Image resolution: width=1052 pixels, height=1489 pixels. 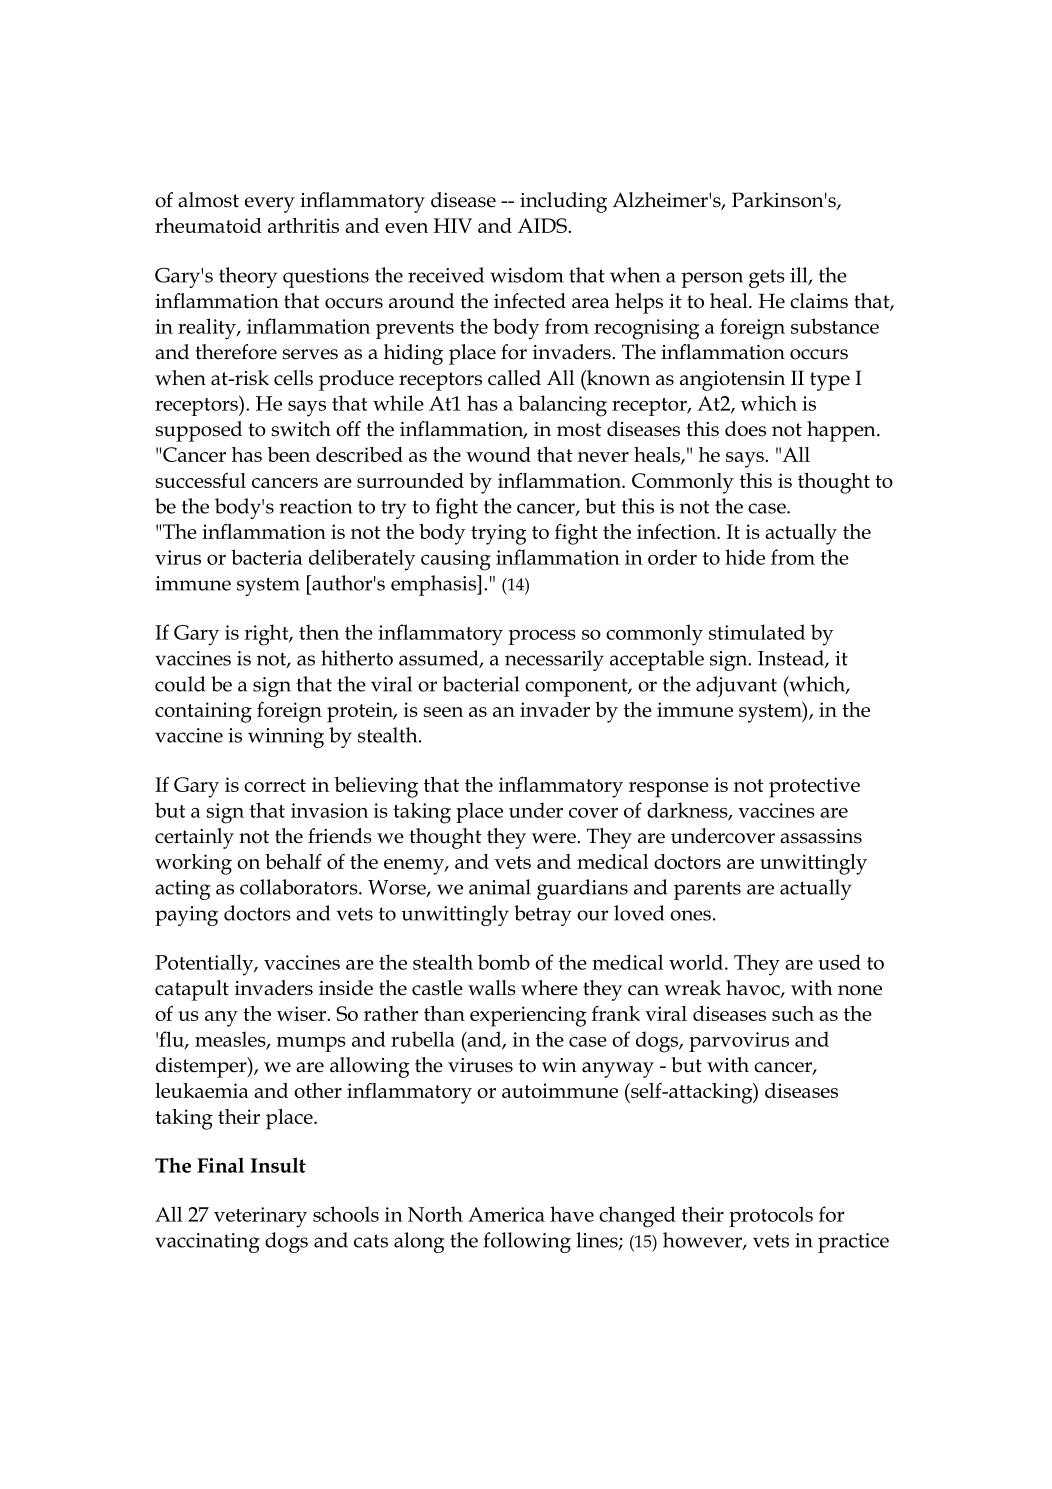 I want to click on every, so click(x=270, y=205).
